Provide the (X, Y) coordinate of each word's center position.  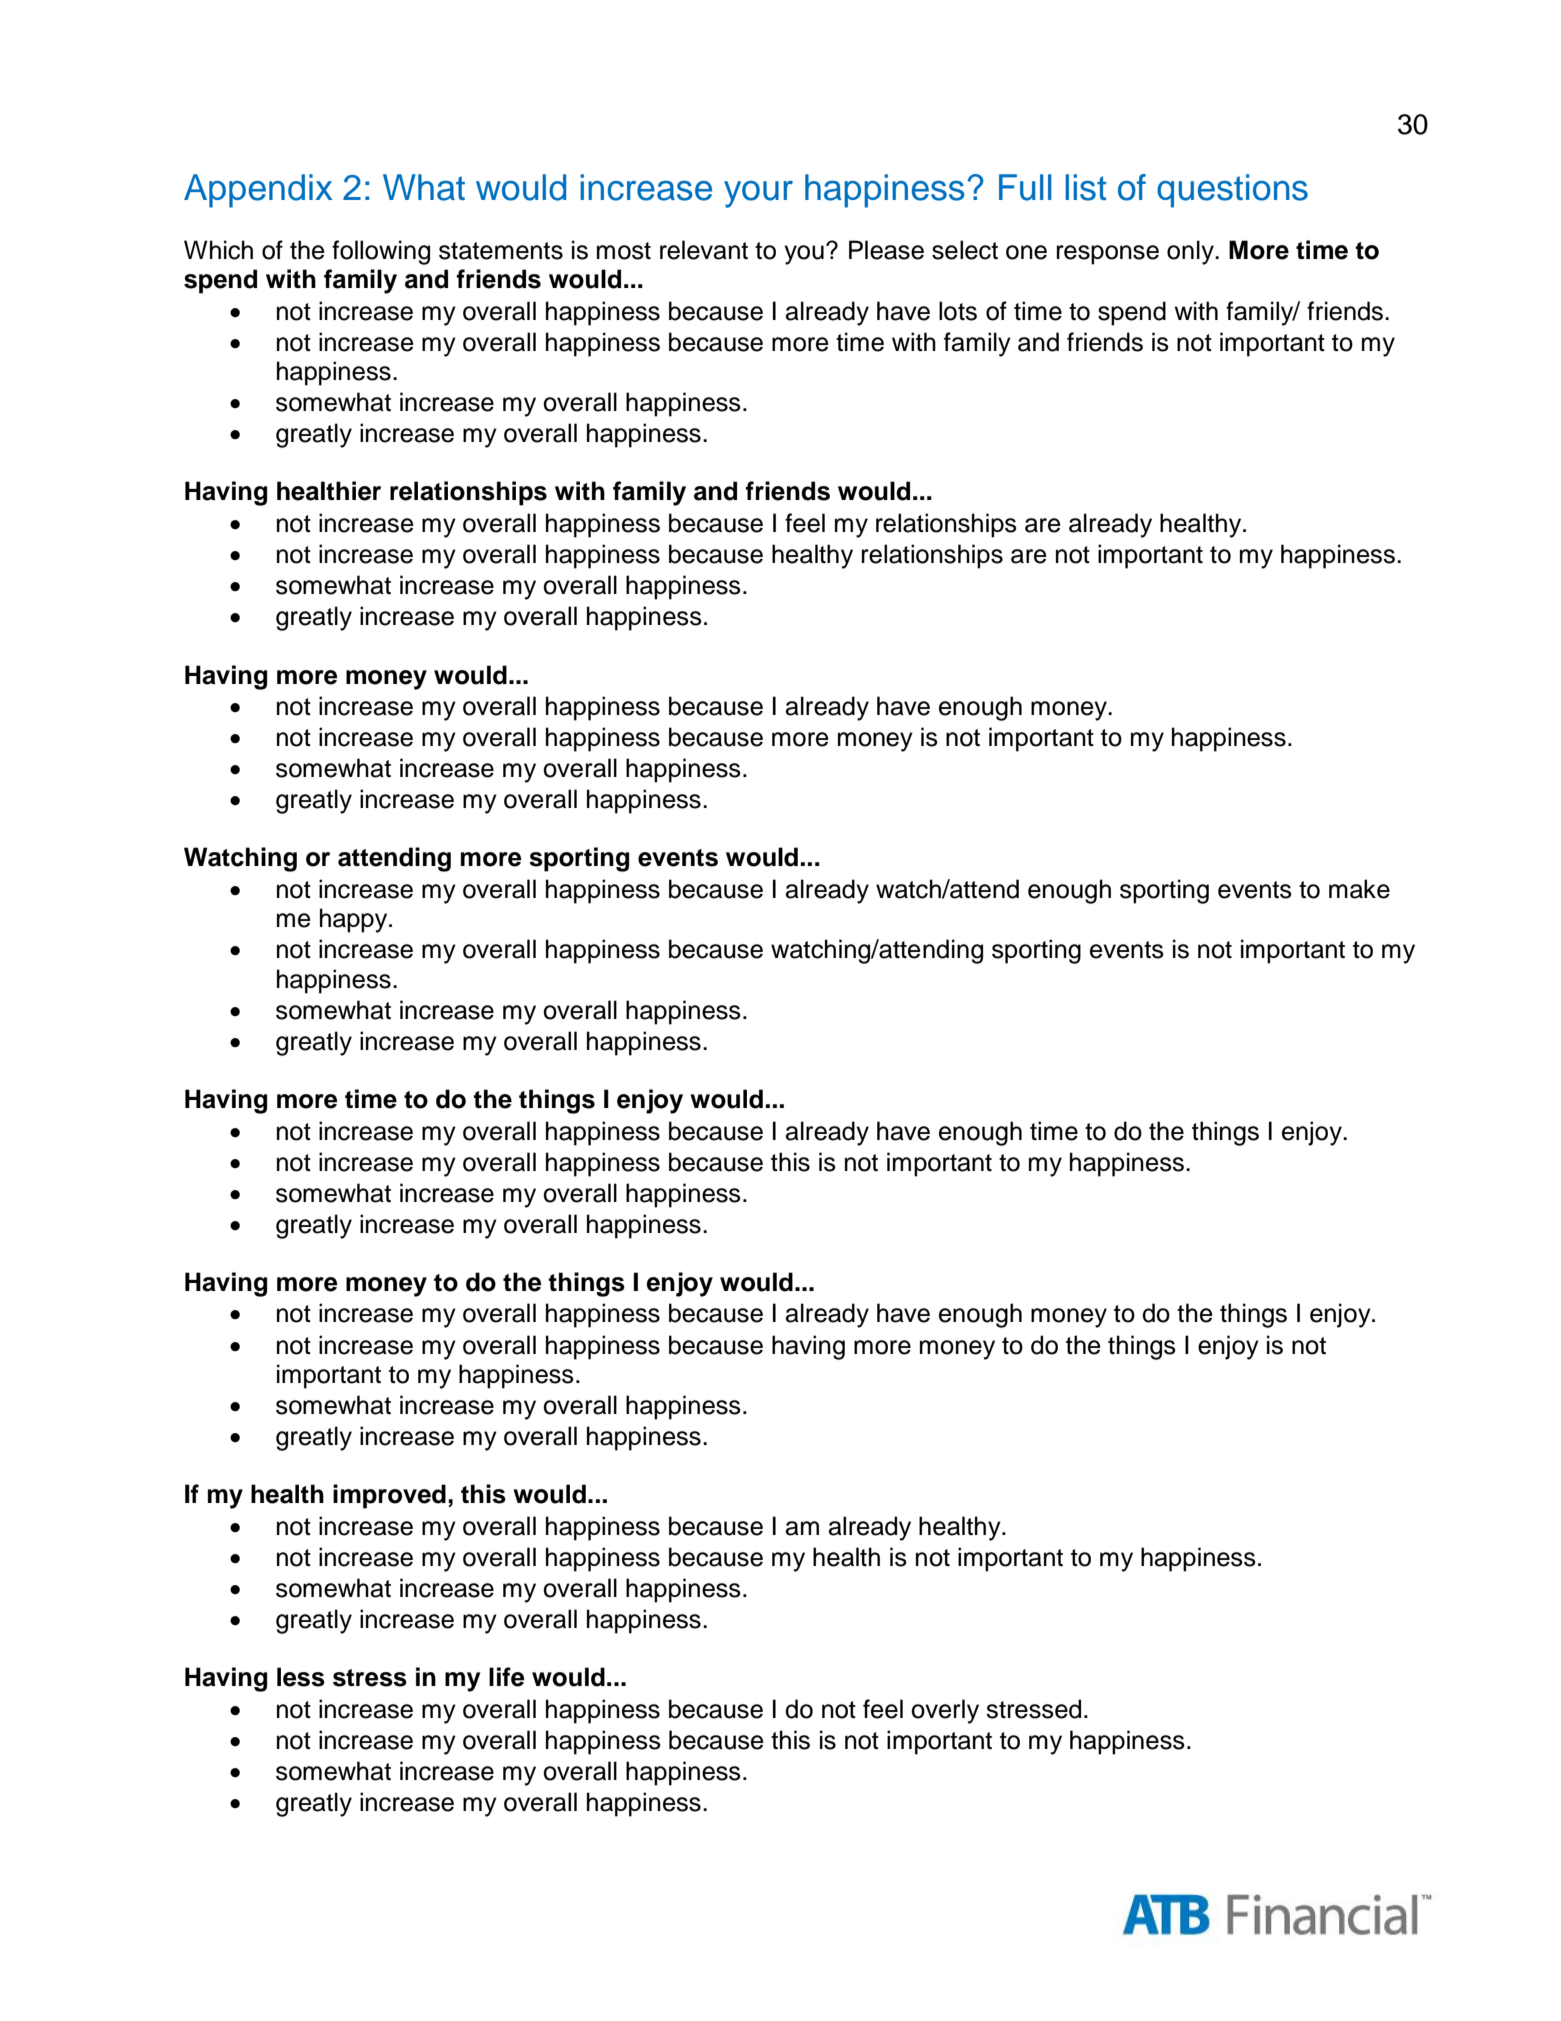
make (1359, 889)
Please (886, 250)
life (506, 1677)
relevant (704, 250)
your (758, 194)
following (381, 252)
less (301, 1677)
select (965, 250)
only (1191, 252)
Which (218, 250)
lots (958, 311)
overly (945, 1711)
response (1108, 255)
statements (501, 251)
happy (355, 920)
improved (389, 1496)
